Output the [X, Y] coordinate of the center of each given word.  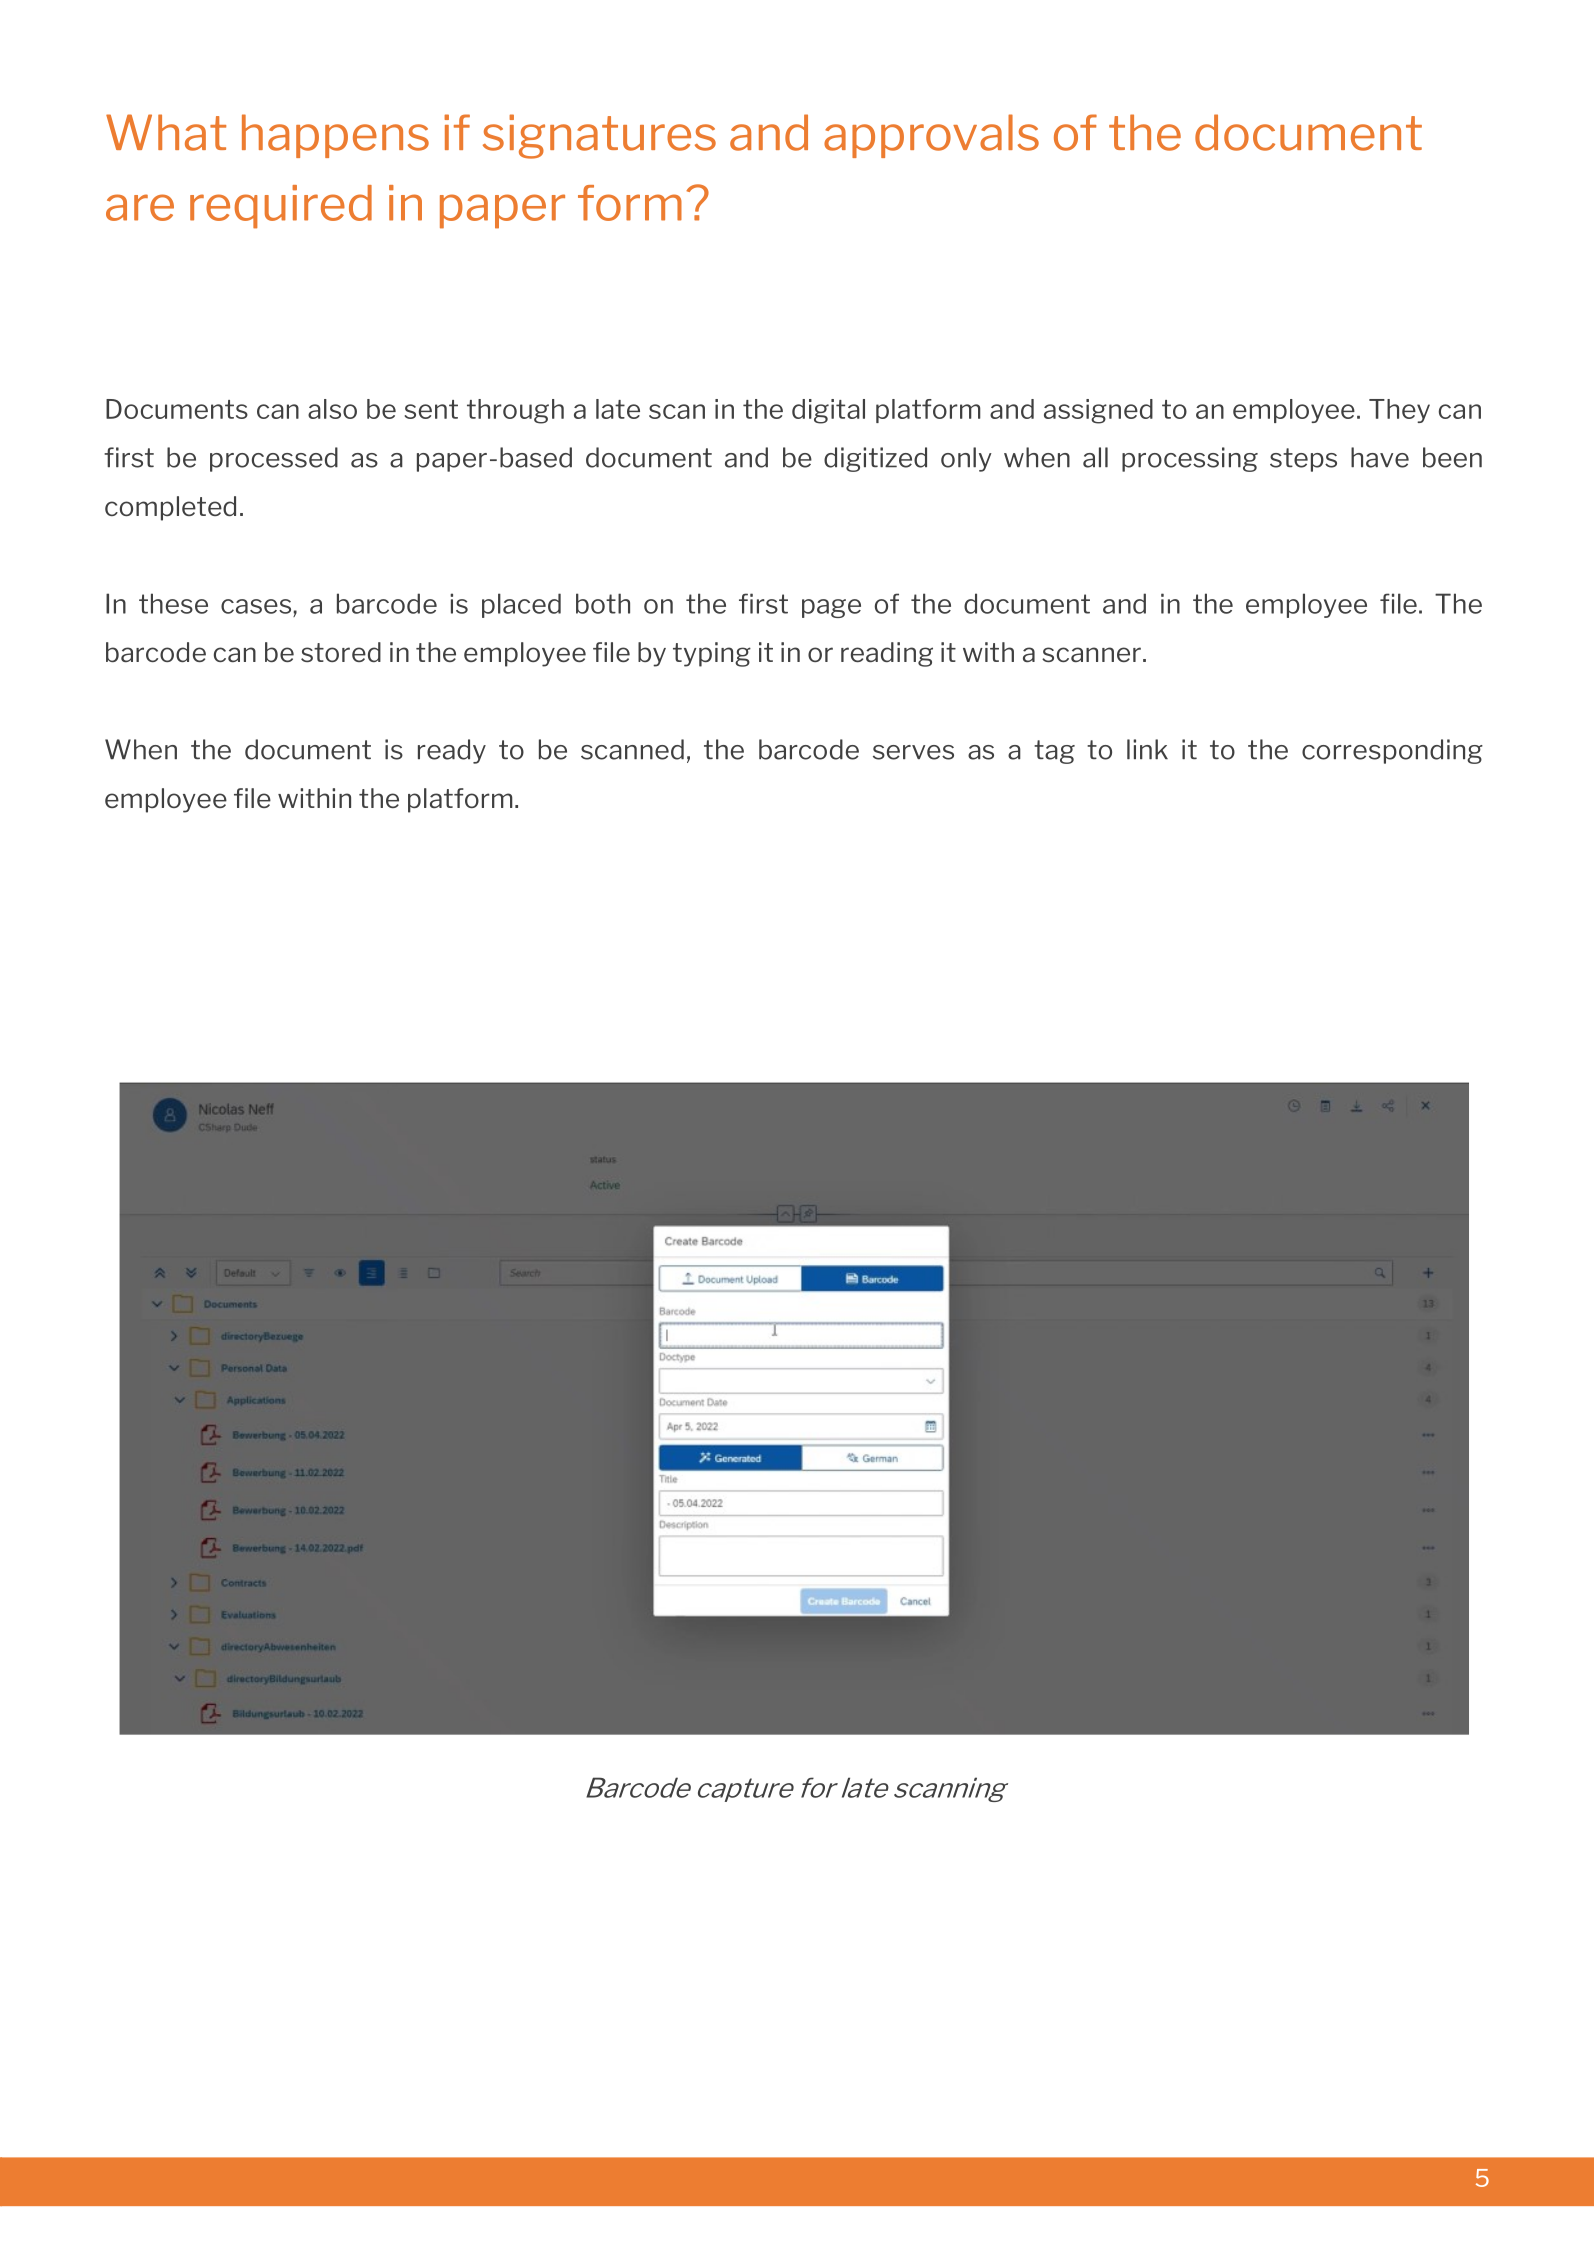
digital [828, 411]
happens [335, 136]
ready [452, 751]
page [831, 608]
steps [1303, 460]
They [1399, 411]
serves [913, 752]
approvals [931, 136]
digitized [875, 459]
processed [274, 459]
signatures [599, 136]
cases [256, 606]
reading [887, 654]
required [281, 207]
